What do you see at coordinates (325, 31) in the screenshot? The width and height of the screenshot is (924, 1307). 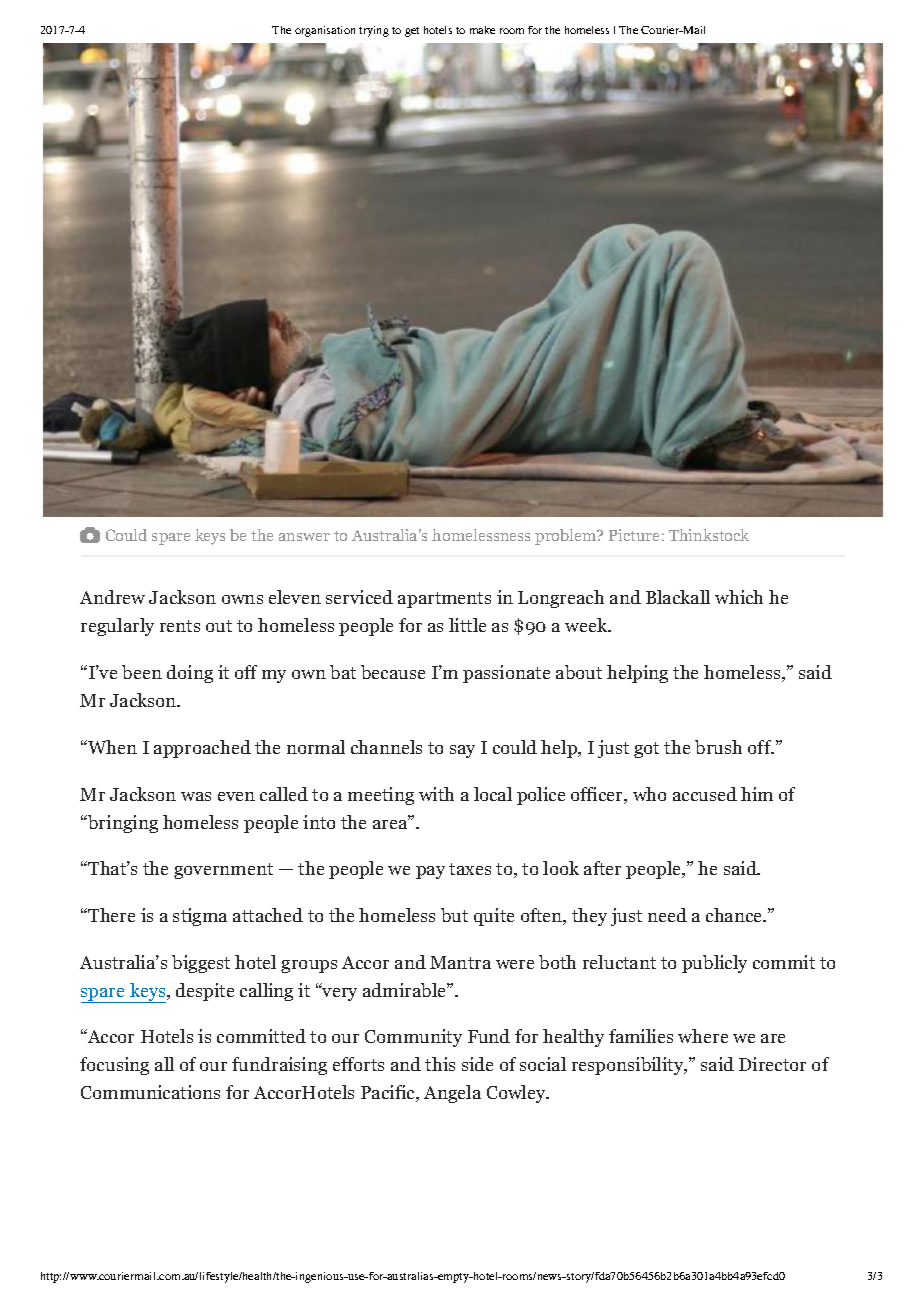 I see `organisation` at bounding box center [325, 31].
